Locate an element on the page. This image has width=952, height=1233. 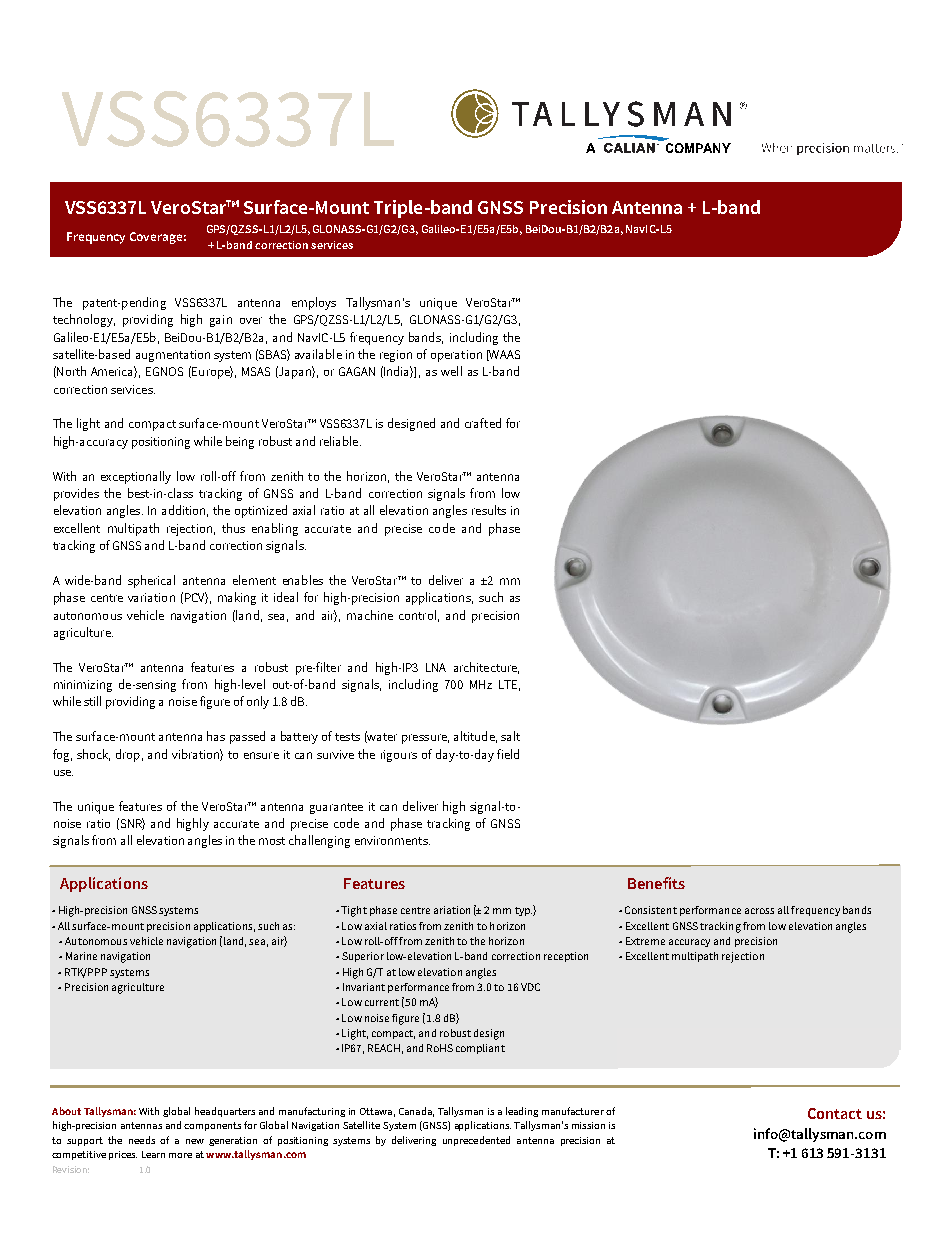
region is located at coordinates (396, 356).
